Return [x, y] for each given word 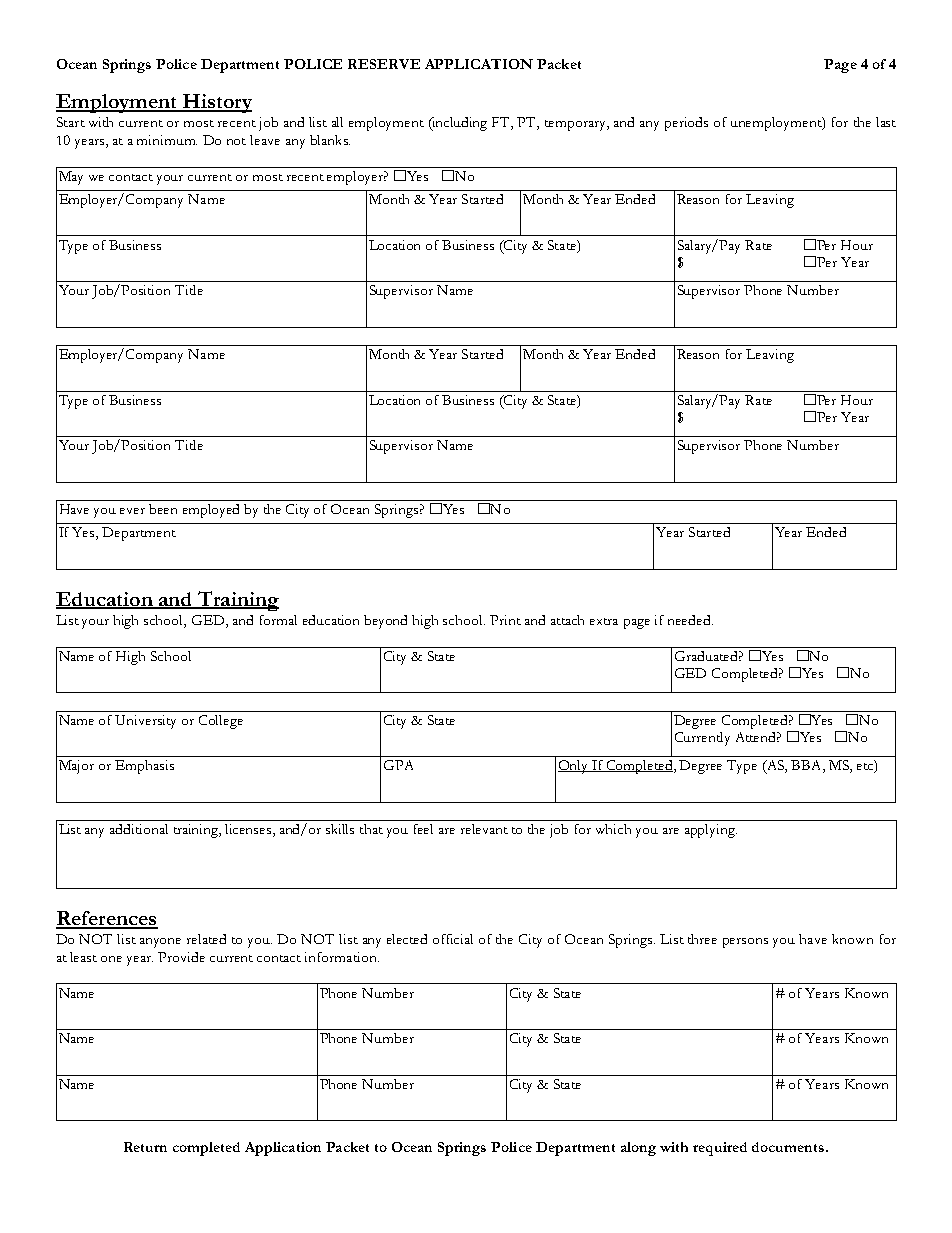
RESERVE [384, 64]
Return [145, 1147]
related [206, 939]
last [886, 122]
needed [690, 620]
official [453, 939]
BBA [807, 766]
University [145, 722]
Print [505, 620]
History [216, 103]
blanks [330, 140]
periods [686, 124]
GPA [398, 765]
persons [745, 943]
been [163, 509]
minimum [167, 140]
